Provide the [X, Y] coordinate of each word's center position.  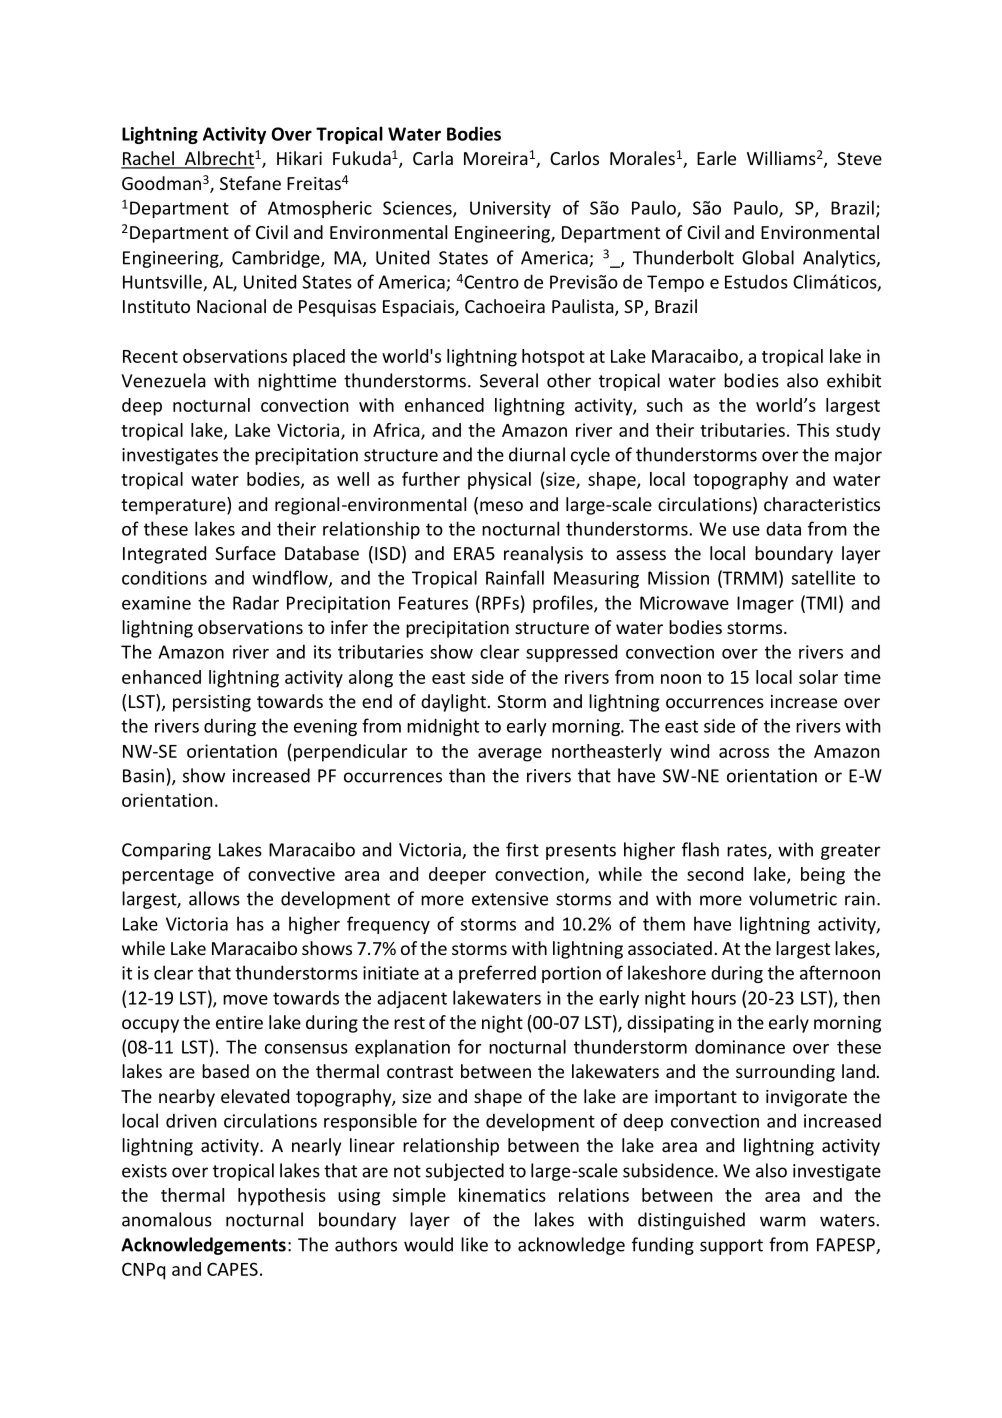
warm [783, 1221]
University [510, 209]
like [474, 1244]
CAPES [232, 1269]
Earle [716, 158]
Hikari [299, 158]
